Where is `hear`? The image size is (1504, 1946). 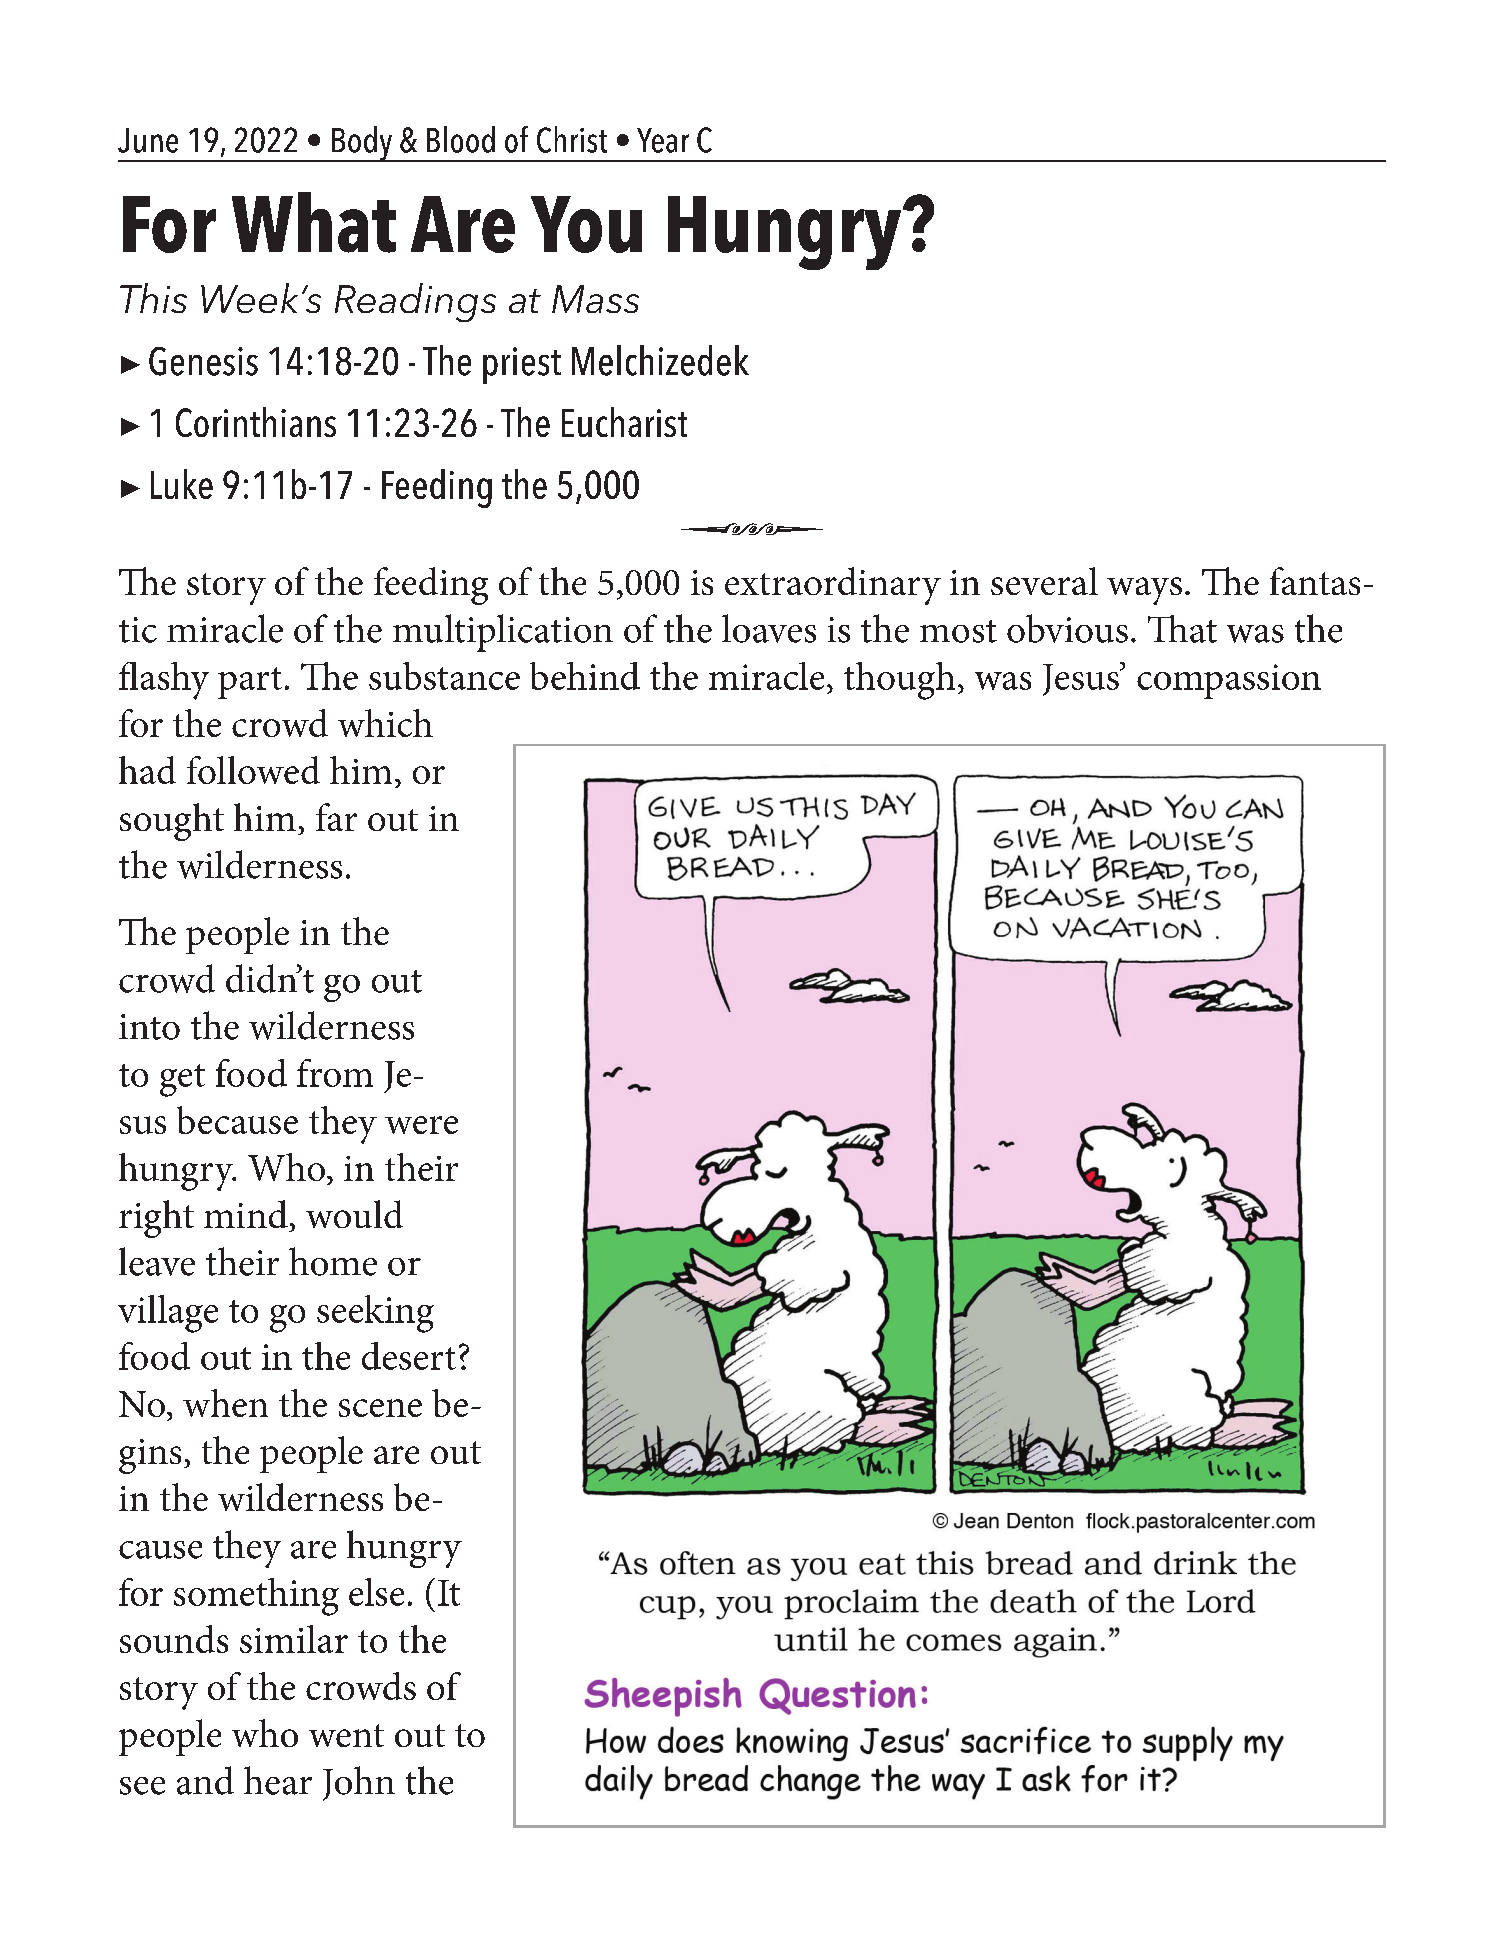
hear is located at coordinates (278, 1780).
